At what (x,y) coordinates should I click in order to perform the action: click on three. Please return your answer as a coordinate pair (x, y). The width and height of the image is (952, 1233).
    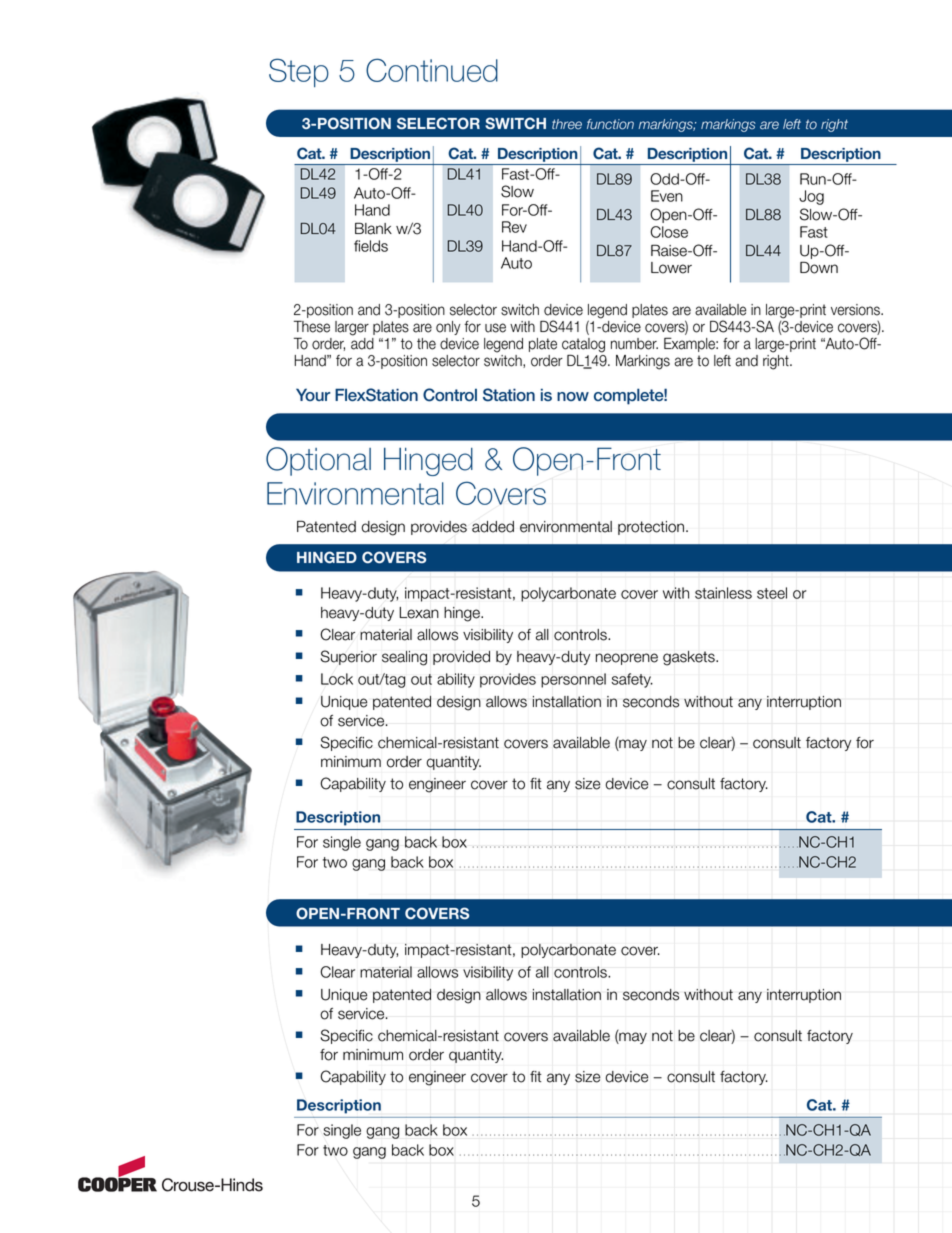
    Looking at the image, I should click on (567, 124).
